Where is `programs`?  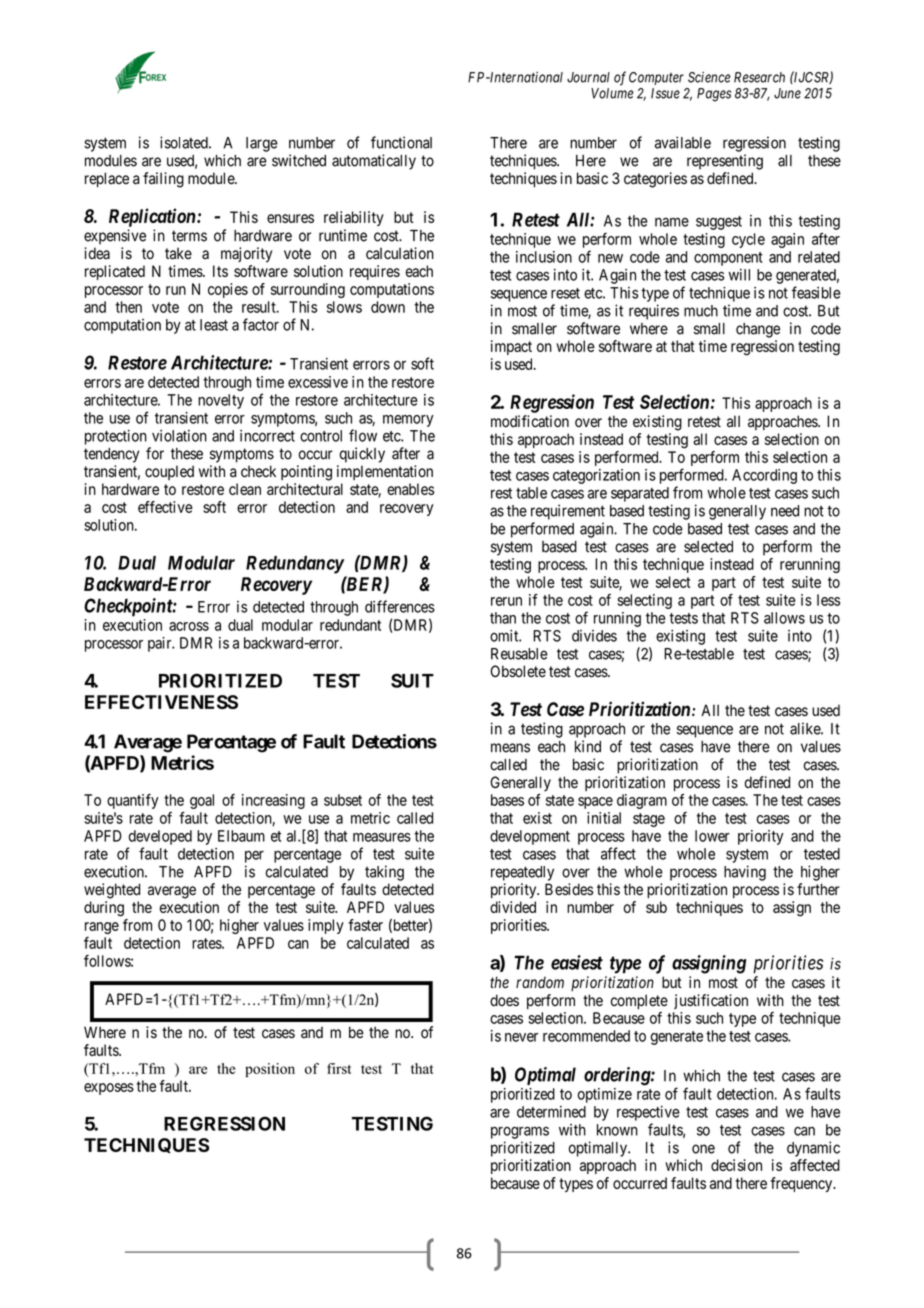
programs is located at coordinates (520, 1132).
